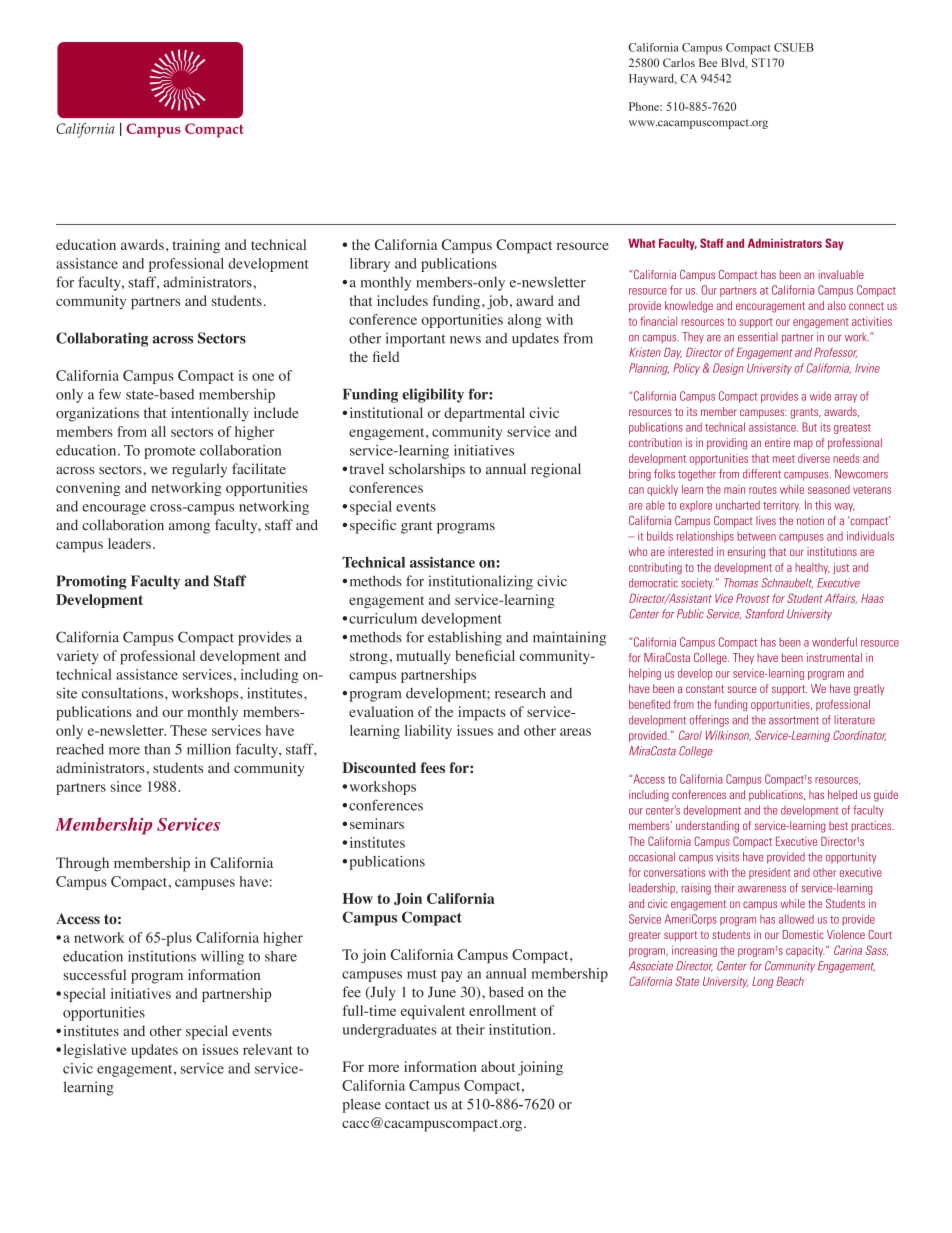 The image size is (952, 1233). Describe the element at coordinates (196, 246) in the screenshot. I see `training` at that location.
